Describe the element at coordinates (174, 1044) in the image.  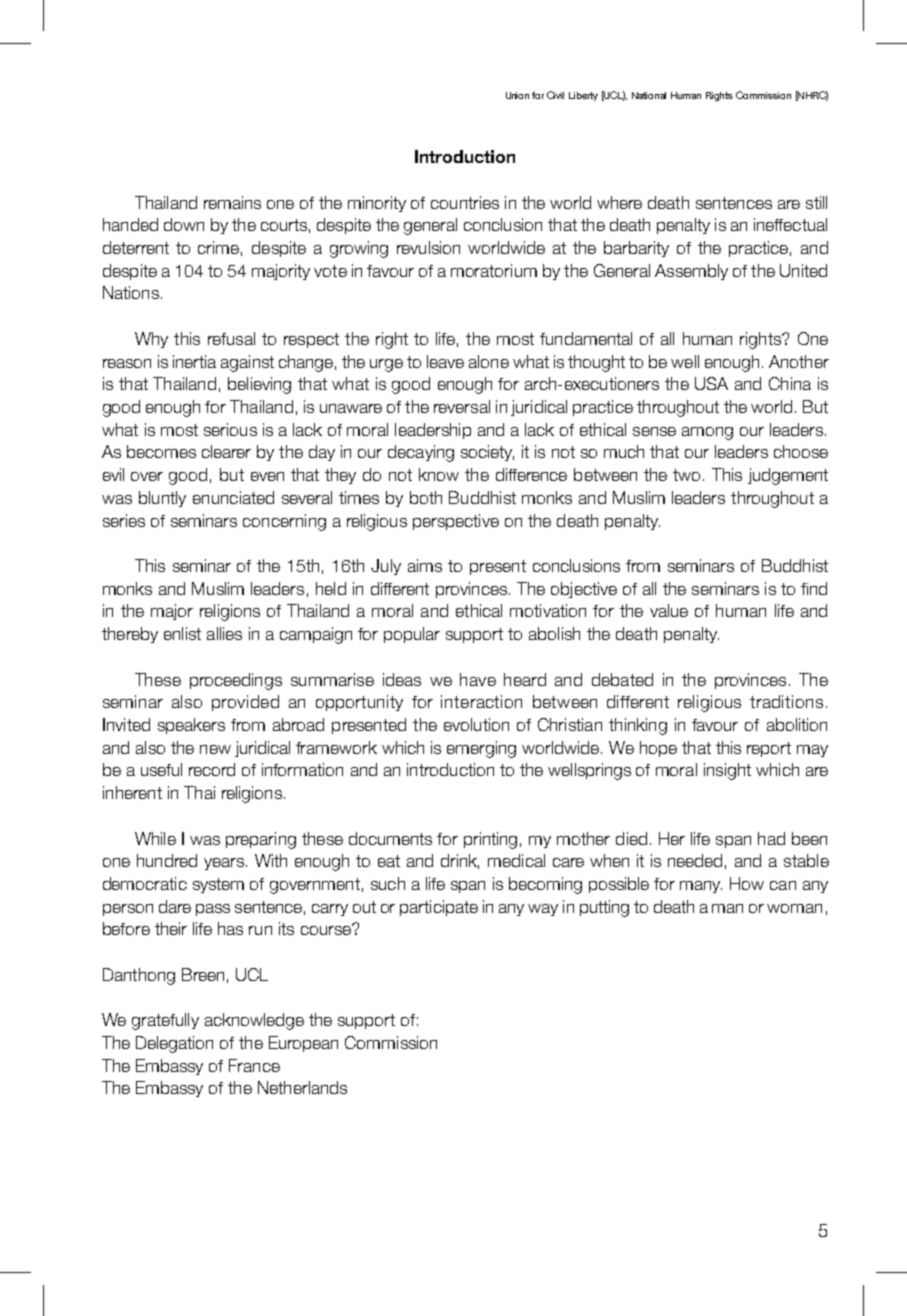
I see `Delegation` at that location.
